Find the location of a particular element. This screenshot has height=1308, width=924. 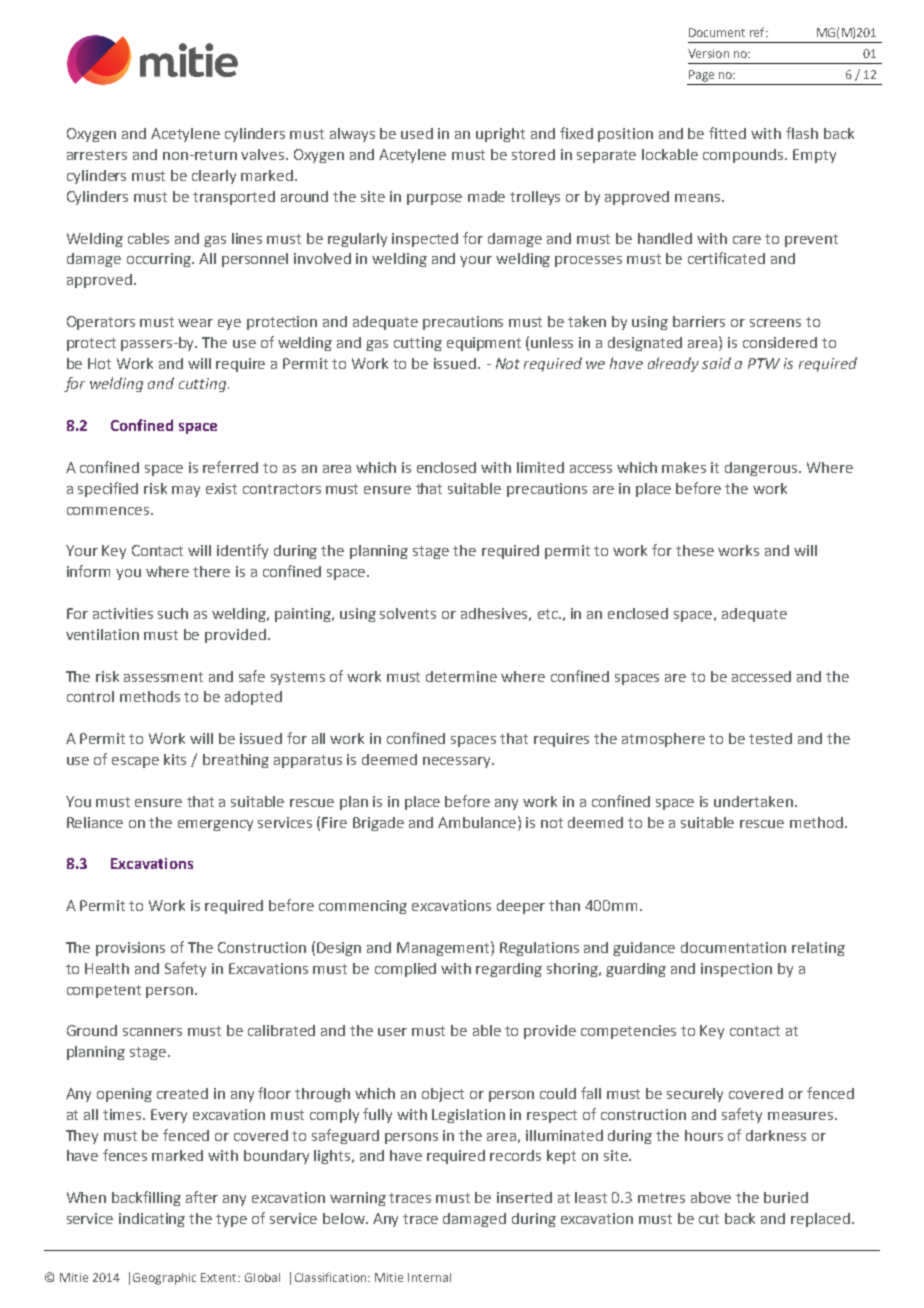

Ambulance is located at coordinates (478, 822).
